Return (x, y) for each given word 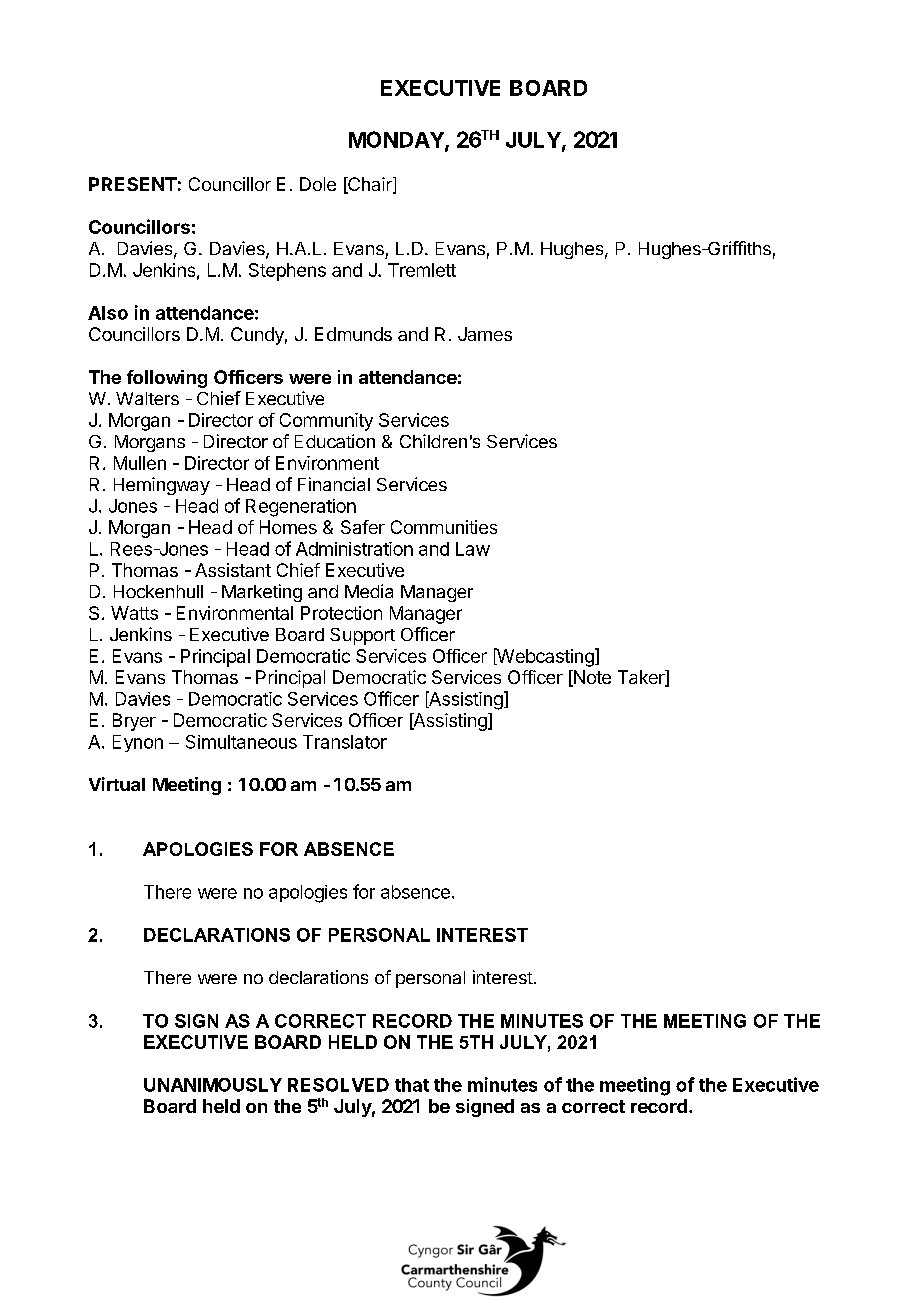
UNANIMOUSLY (213, 1085)
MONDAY (397, 140)
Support (362, 636)
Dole (318, 184)
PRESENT (133, 184)
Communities (444, 527)
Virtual (117, 784)
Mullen (140, 463)
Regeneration (301, 508)
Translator (345, 742)
